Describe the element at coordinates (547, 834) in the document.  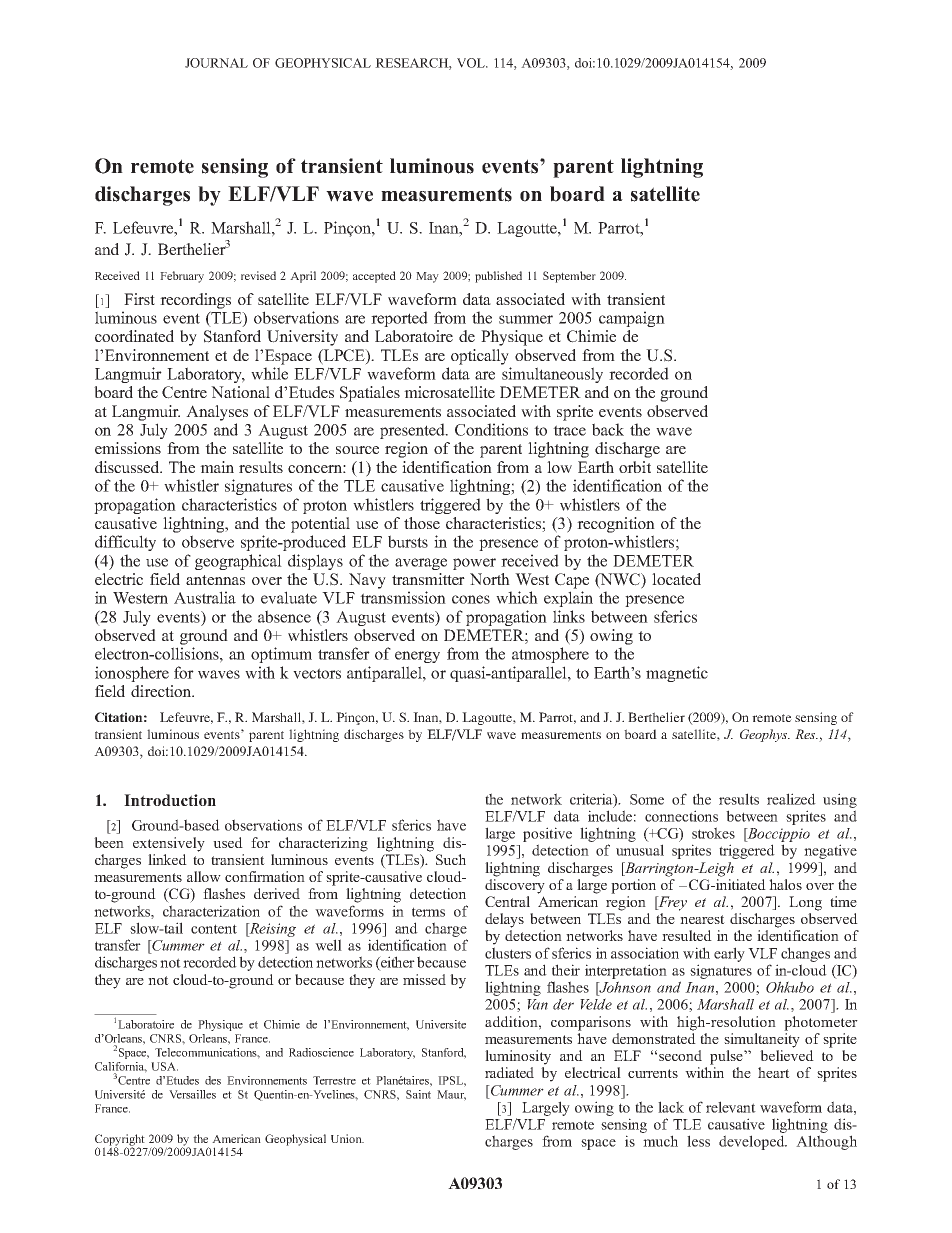
I see `positive` at that location.
